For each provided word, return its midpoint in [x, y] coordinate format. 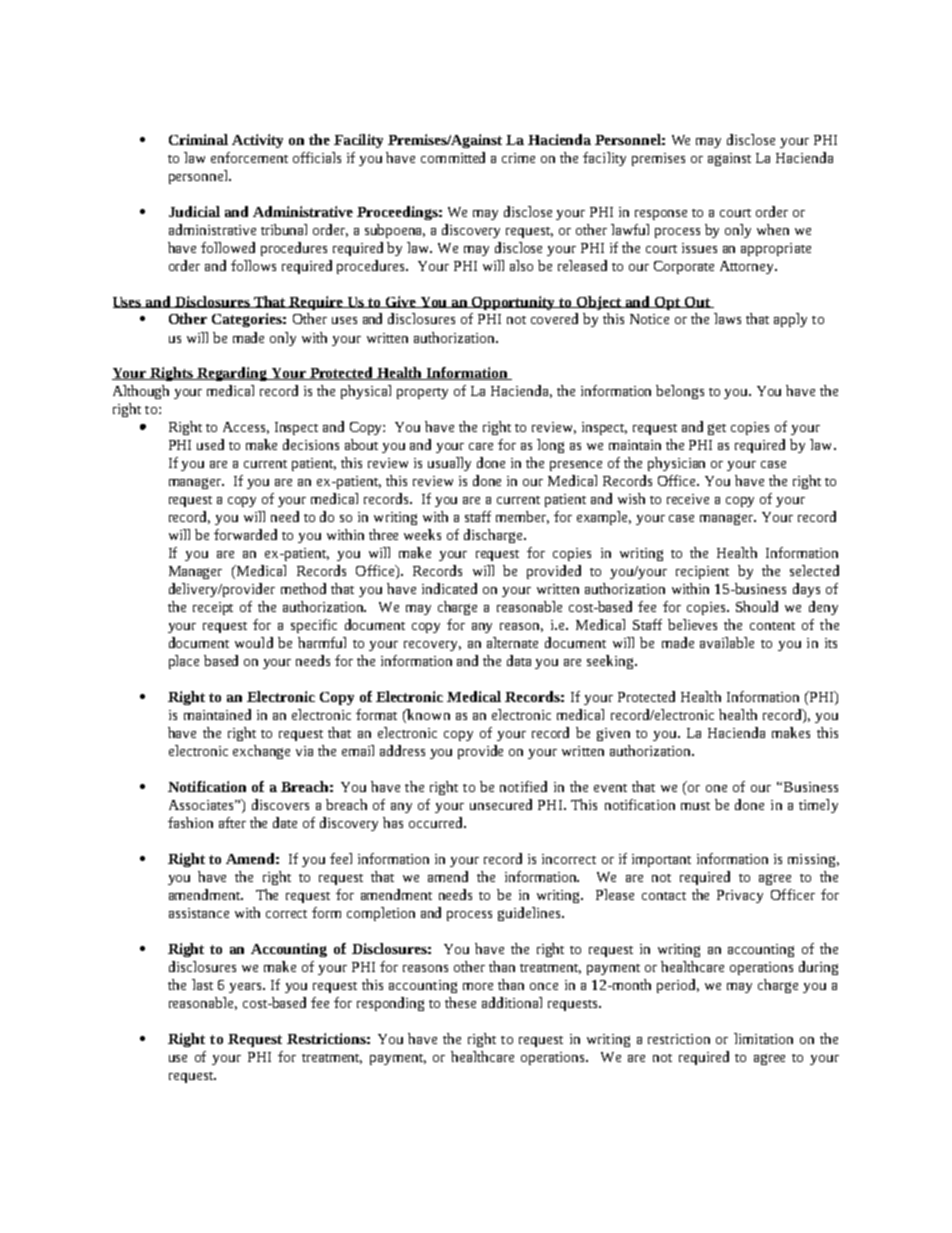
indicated [449, 588]
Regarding [232, 374]
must [695, 806]
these [460, 1002]
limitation [763, 1038]
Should [757, 606]
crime [518, 158]
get [717, 429]
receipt [213, 608]
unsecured [501, 804]
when [773, 229]
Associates [202, 805]
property [422, 393]
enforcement [249, 157]
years [246, 988]
